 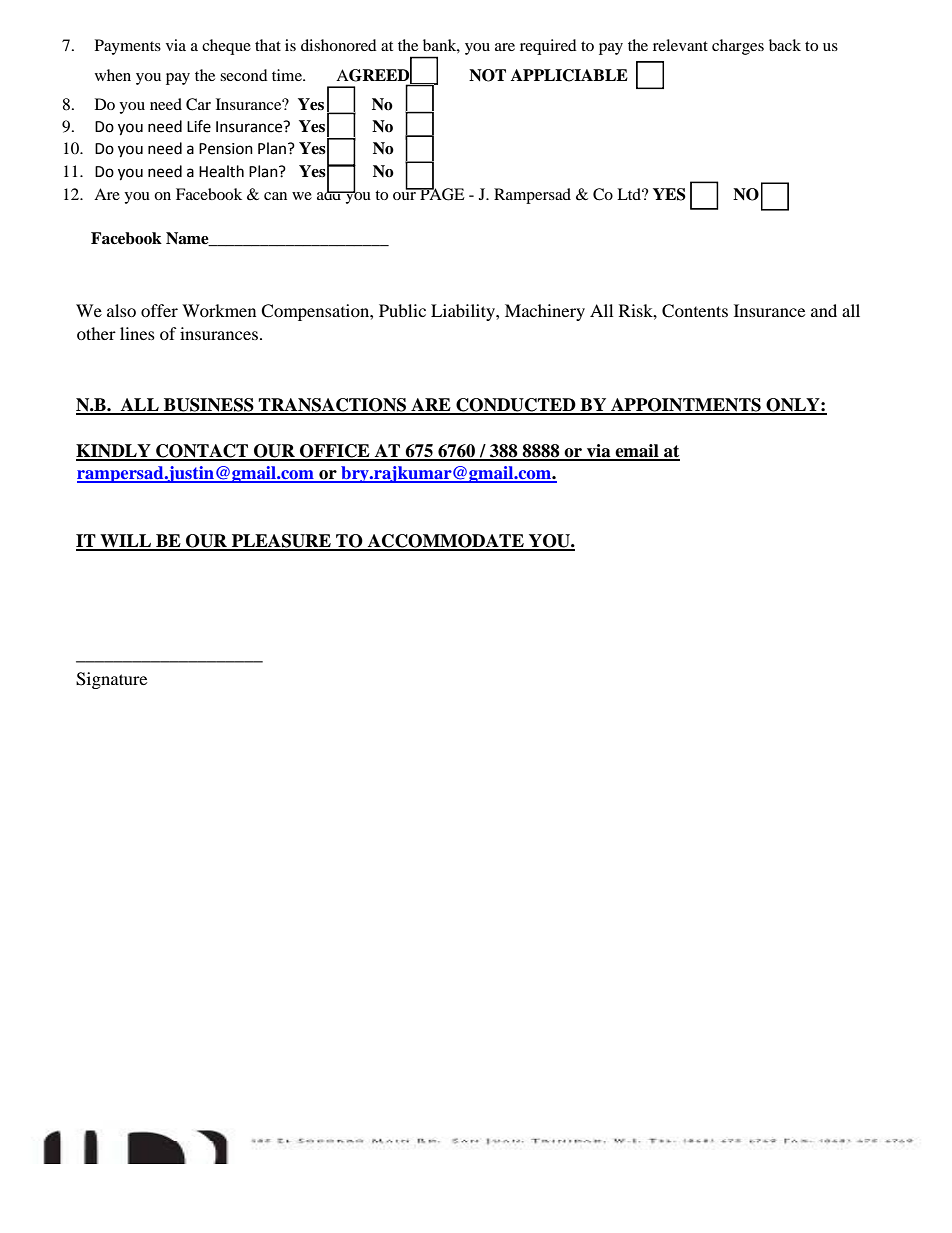 What do you see at coordinates (111, 680) in the document?
I see `Signature` at bounding box center [111, 680].
